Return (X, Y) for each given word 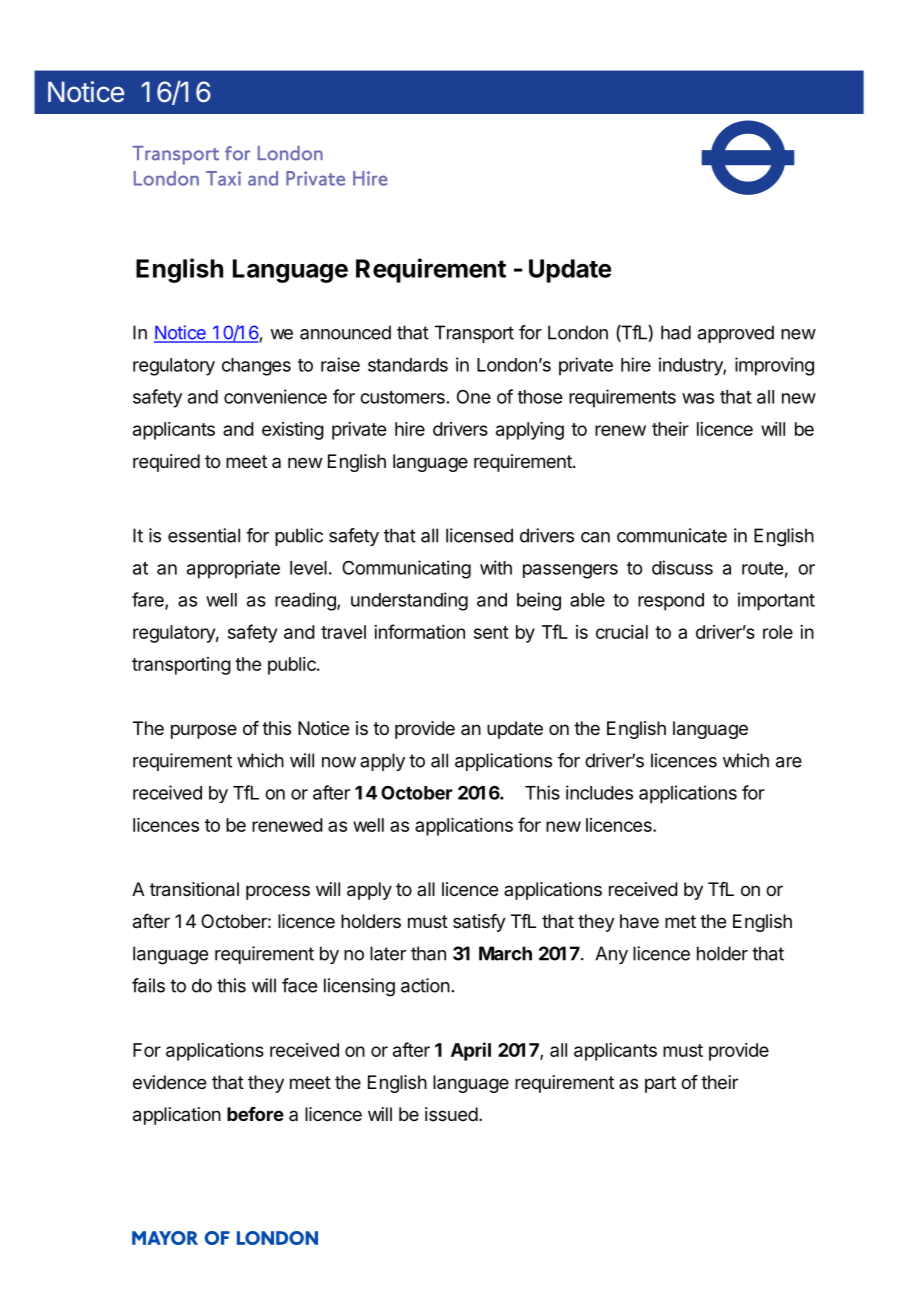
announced (345, 332)
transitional (194, 889)
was (698, 398)
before (255, 1114)
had (676, 332)
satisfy (479, 923)
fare (149, 600)
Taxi (223, 178)
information (419, 631)
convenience (275, 396)
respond (671, 602)
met (680, 921)
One (474, 397)
